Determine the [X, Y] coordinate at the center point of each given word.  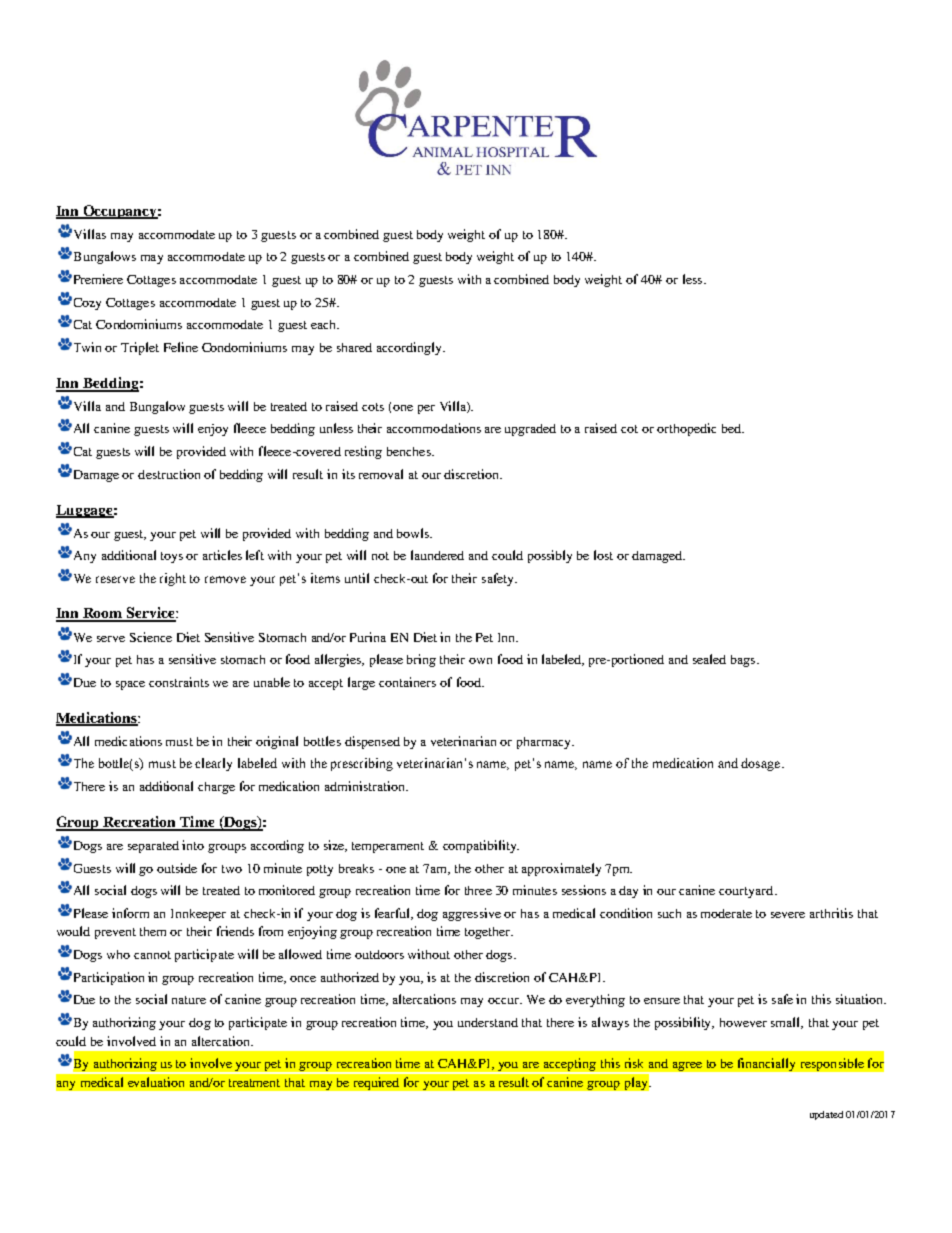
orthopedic [686, 429]
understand [488, 1022]
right [173, 579]
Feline [181, 347]
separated [153, 847]
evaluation [156, 1082]
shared [354, 347]
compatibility [481, 846]
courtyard [747, 892]
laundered [437, 555]
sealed [709, 659]
